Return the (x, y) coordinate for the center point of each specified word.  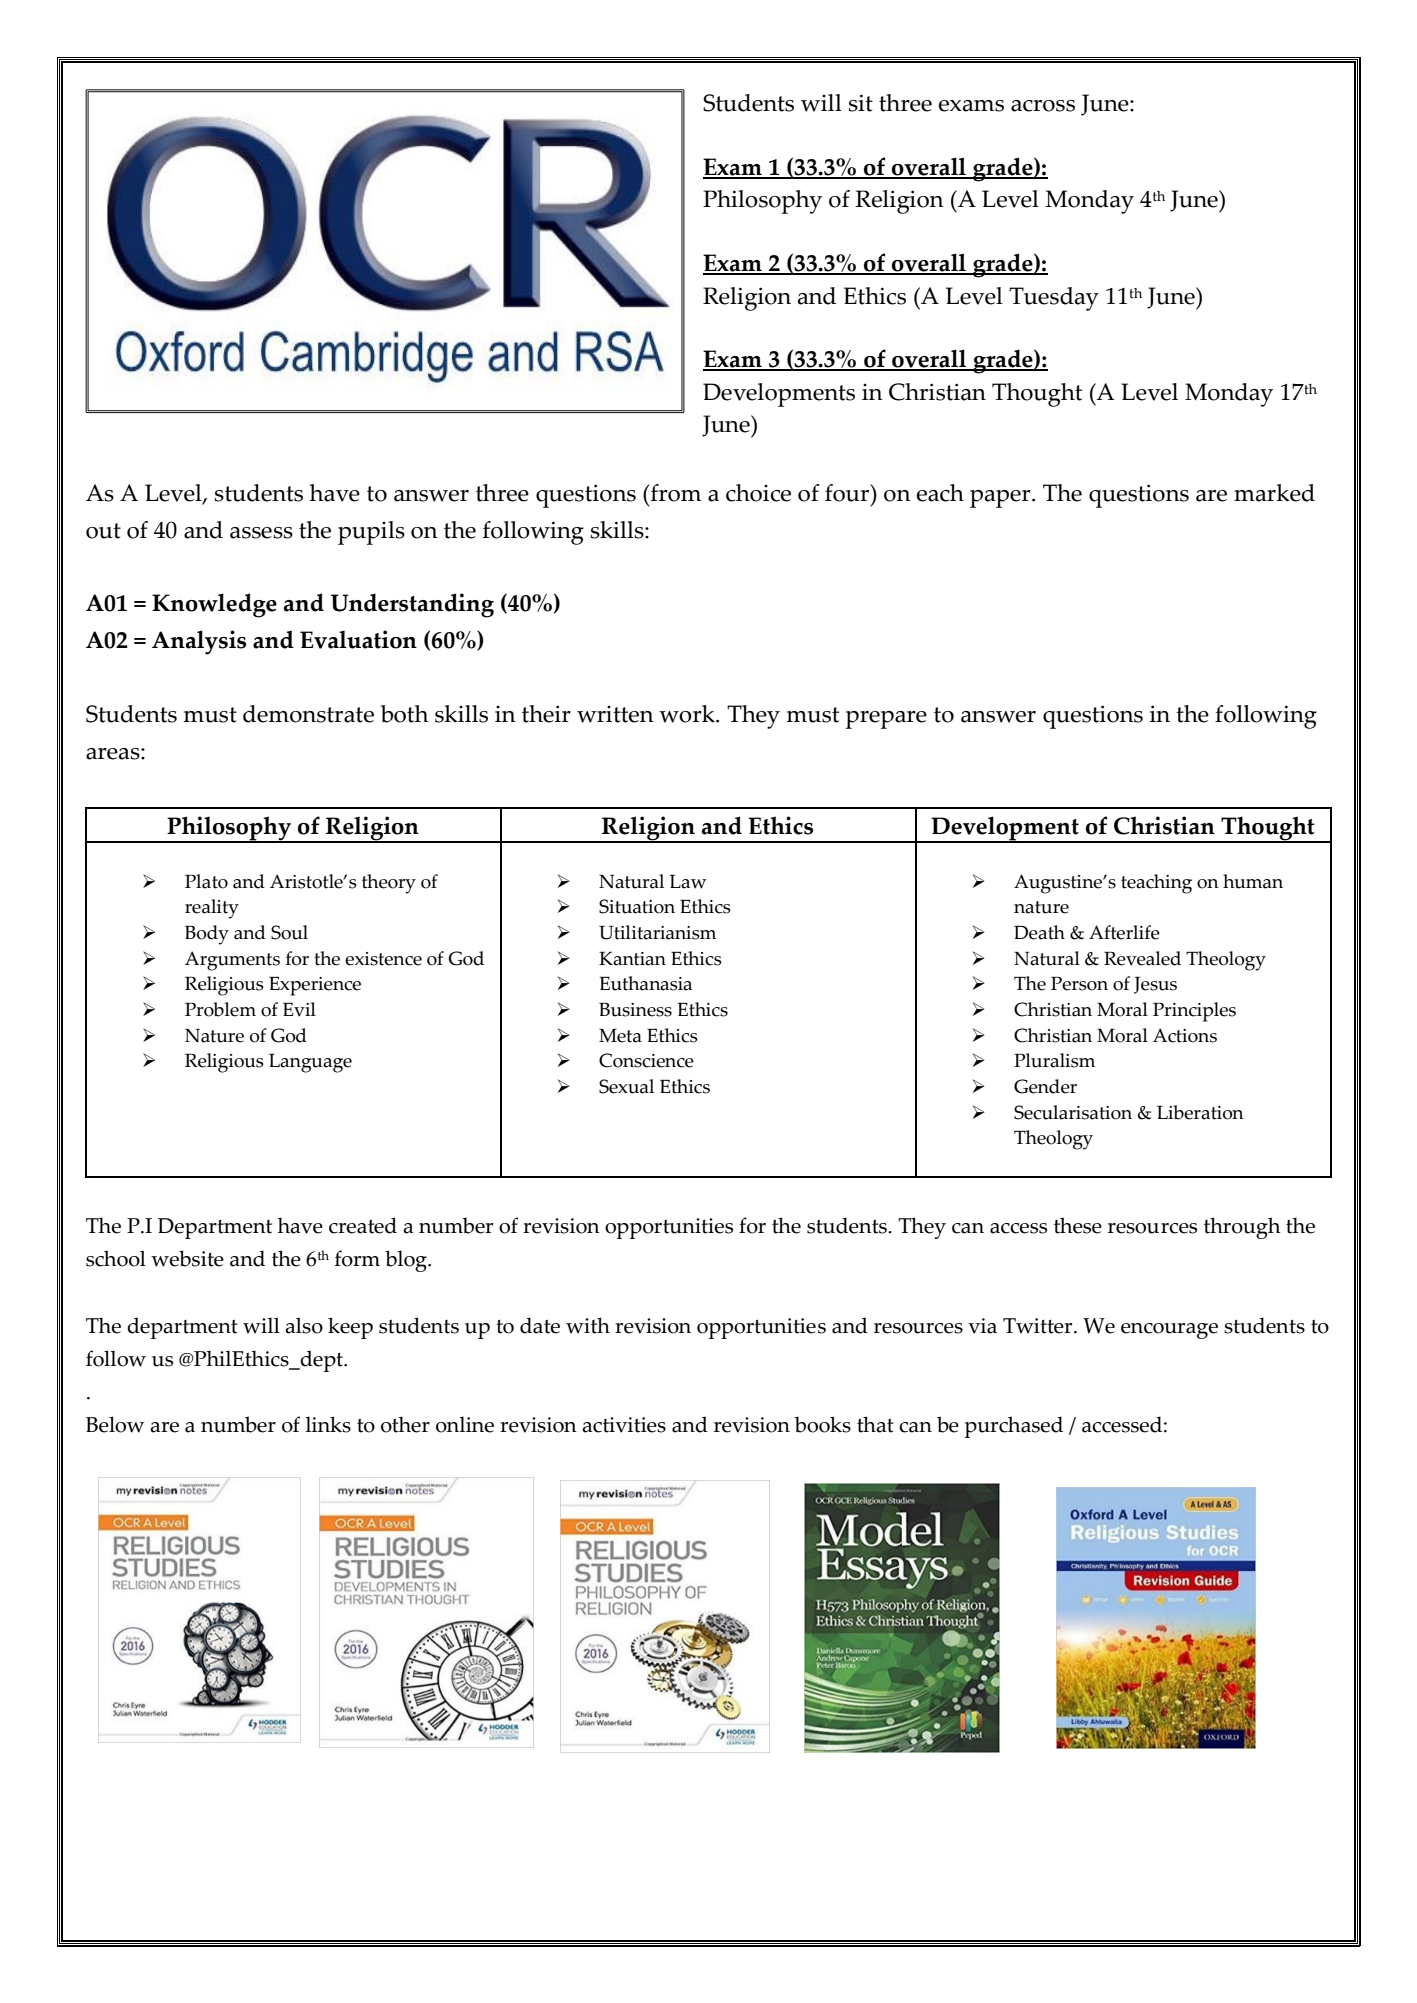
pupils (371, 533)
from (675, 493)
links (328, 1424)
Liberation (1200, 1112)
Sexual (626, 1086)
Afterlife (1124, 932)
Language (310, 1063)
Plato (206, 881)
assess (261, 533)
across (1043, 106)
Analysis (199, 642)
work (688, 714)
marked (1274, 493)
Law (688, 882)
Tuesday (1054, 299)
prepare (886, 720)
